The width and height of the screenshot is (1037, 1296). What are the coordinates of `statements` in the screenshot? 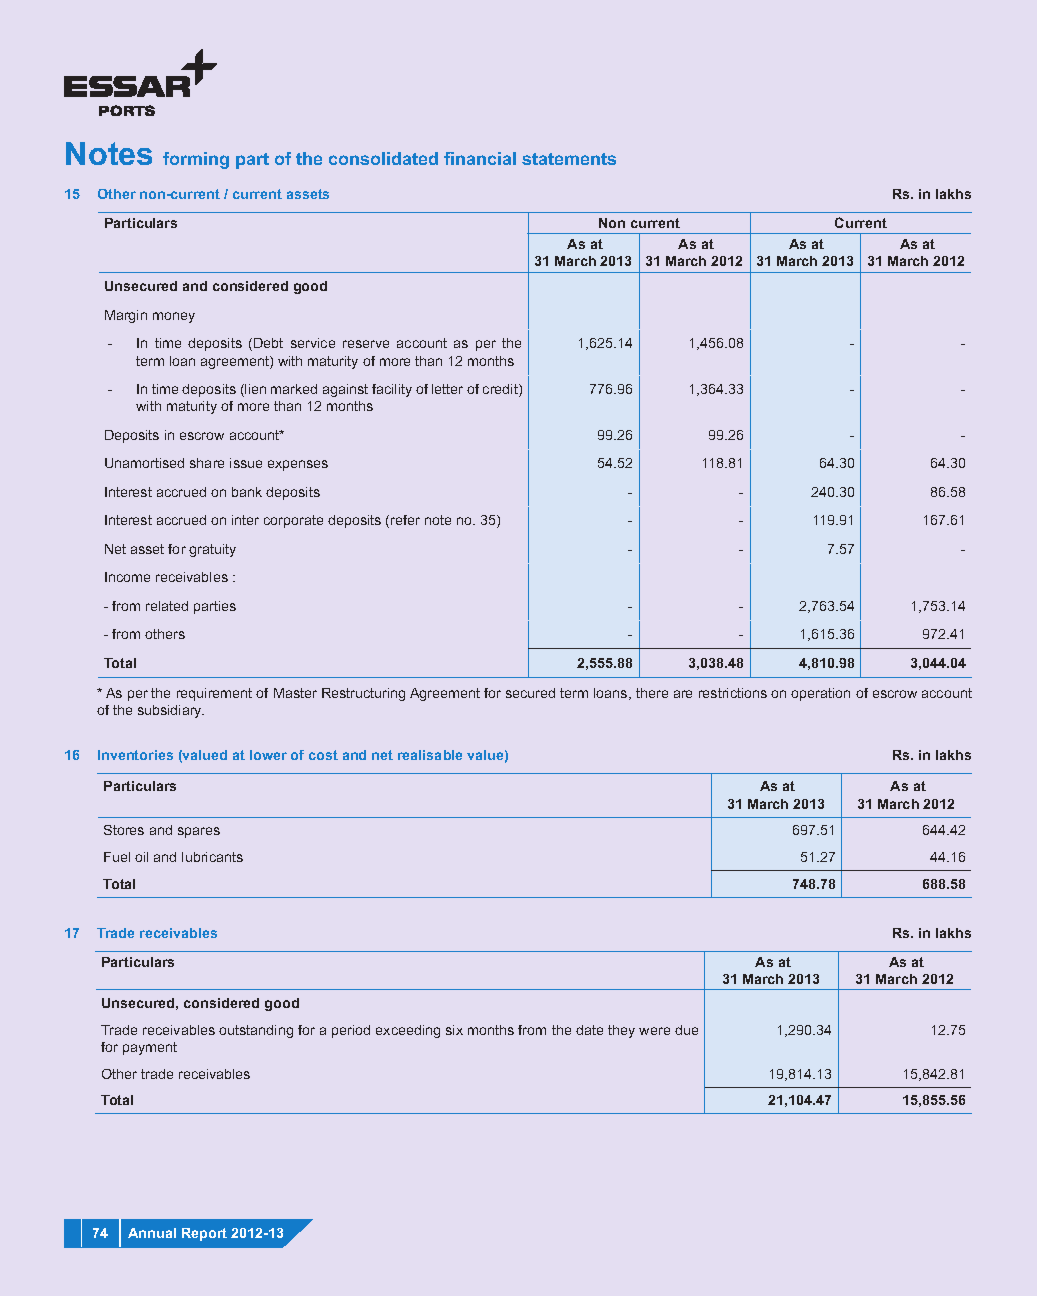 It's located at (569, 159).
